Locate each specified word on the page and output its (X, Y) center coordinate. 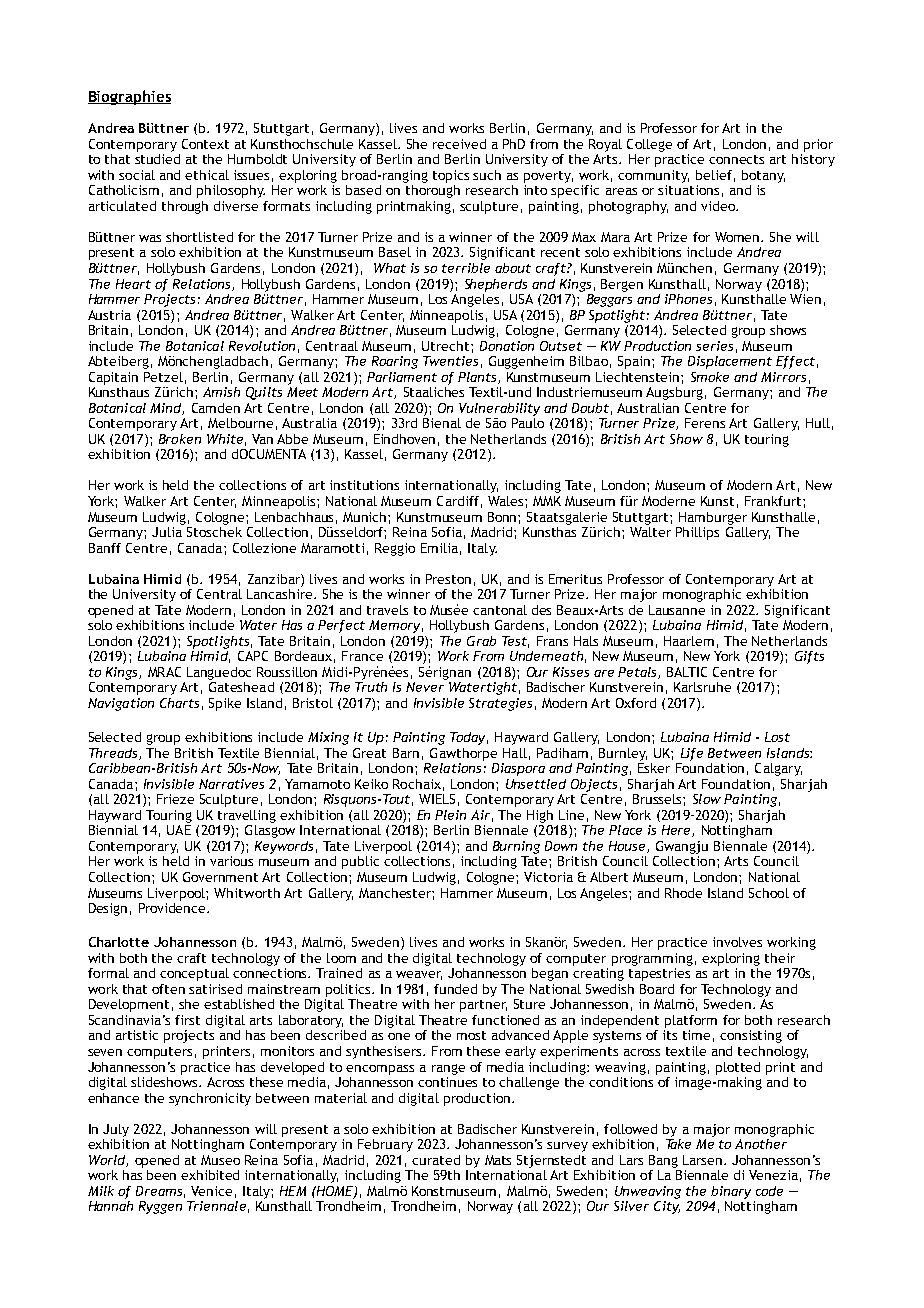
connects (736, 159)
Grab (481, 641)
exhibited (210, 1175)
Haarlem (689, 641)
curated (436, 1160)
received (459, 144)
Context (205, 144)
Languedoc (219, 673)
